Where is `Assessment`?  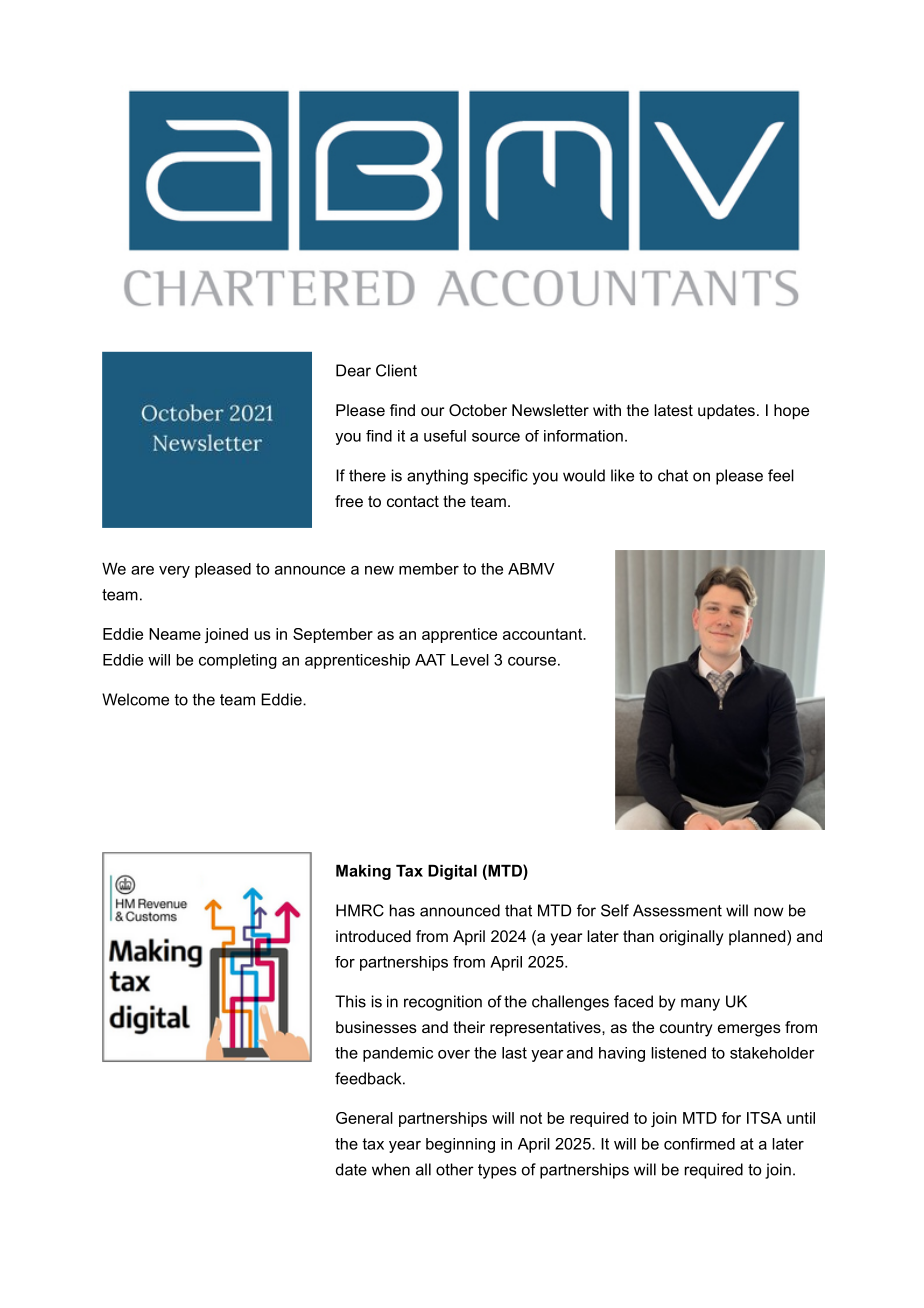
Assessment is located at coordinates (677, 910).
